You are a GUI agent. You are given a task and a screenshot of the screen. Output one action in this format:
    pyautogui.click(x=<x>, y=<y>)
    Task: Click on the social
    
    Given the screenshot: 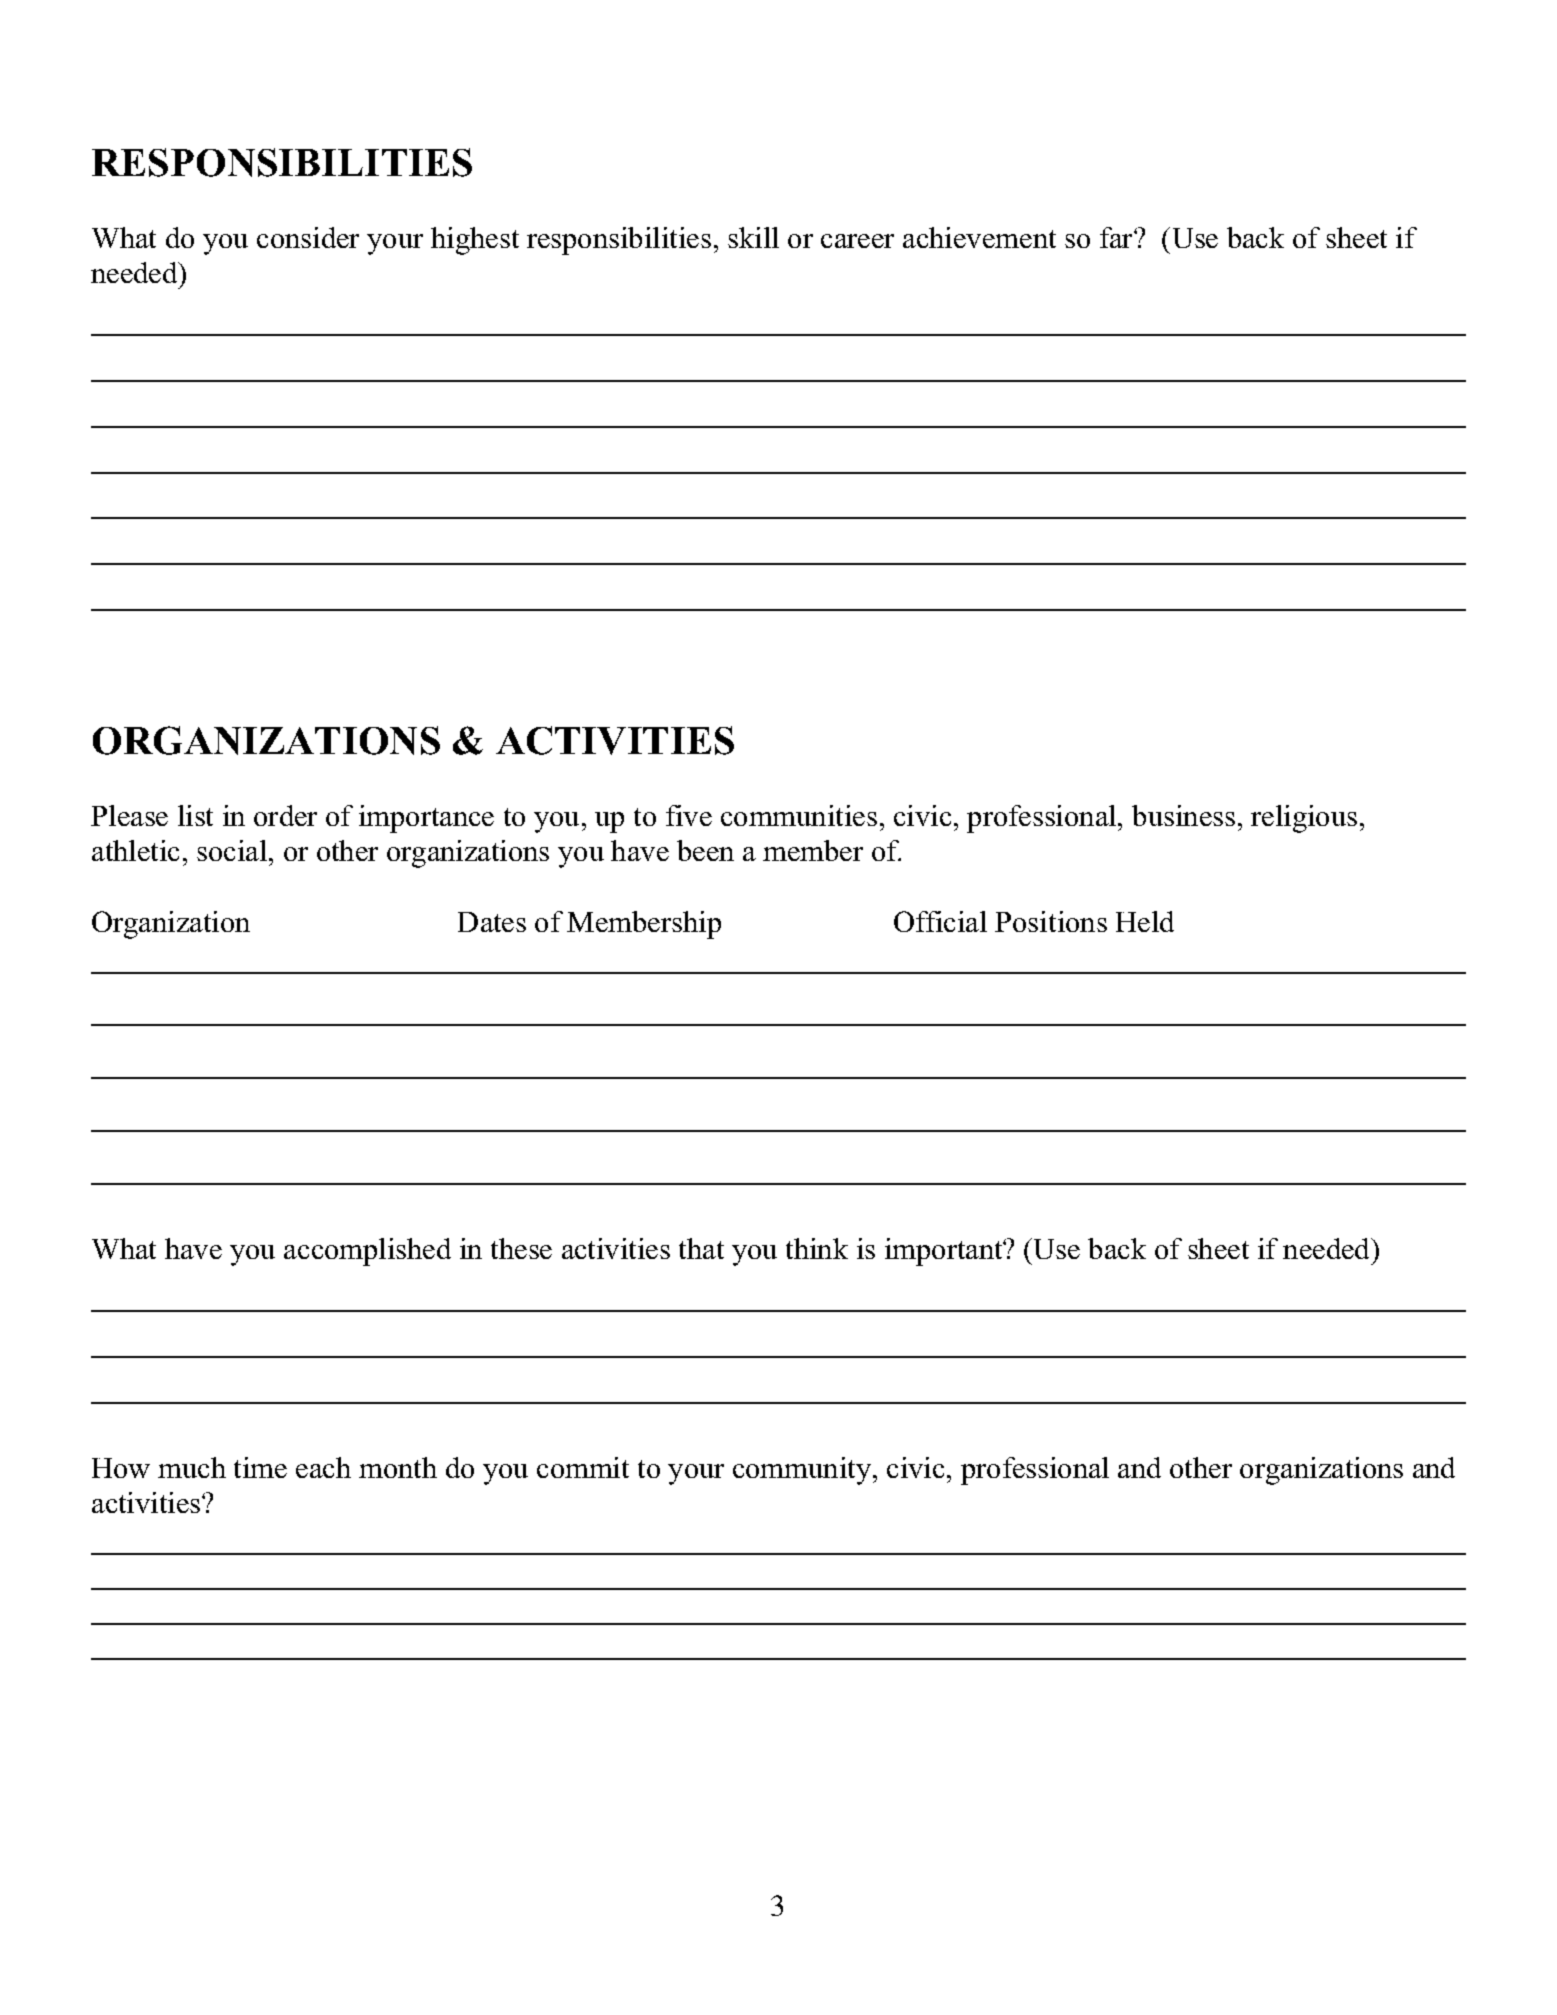 What is the action you would take?
    pyautogui.click(x=233, y=850)
